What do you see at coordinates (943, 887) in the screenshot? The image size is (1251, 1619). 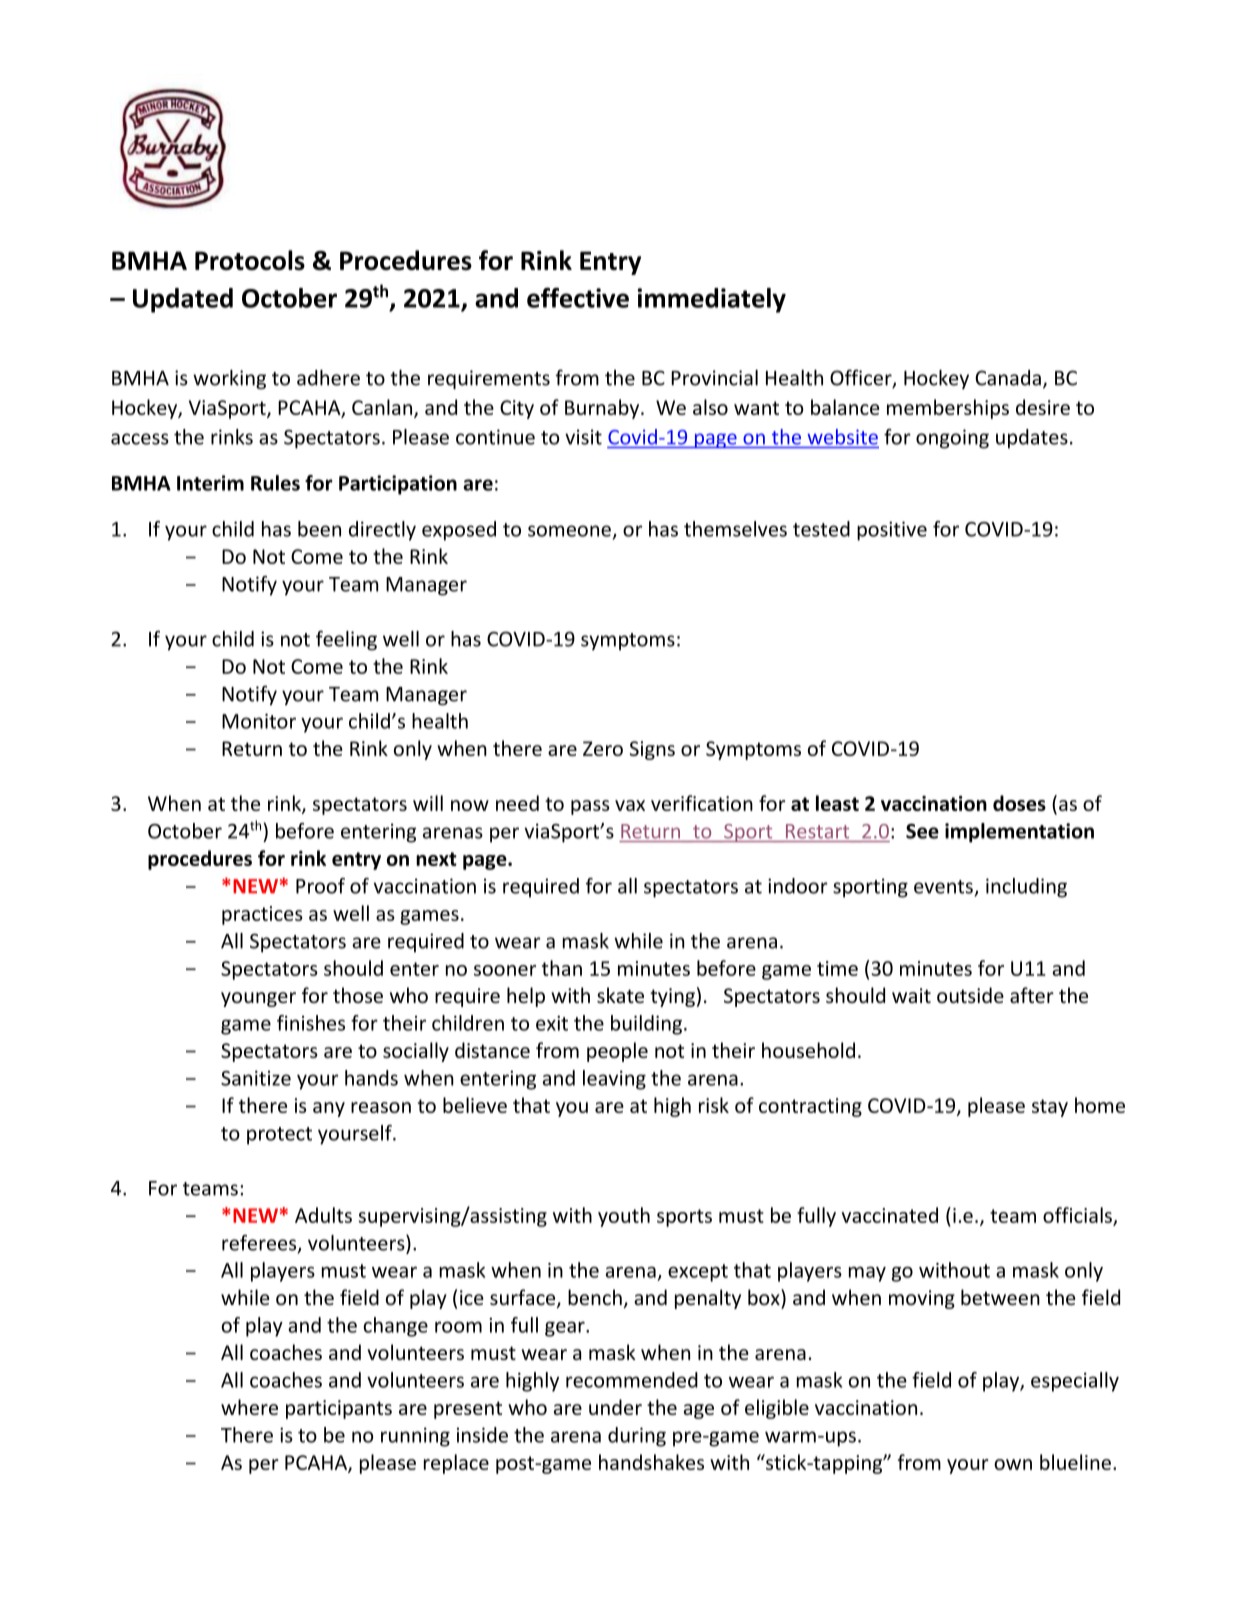 I see `events` at bounding box center [943, 887].
